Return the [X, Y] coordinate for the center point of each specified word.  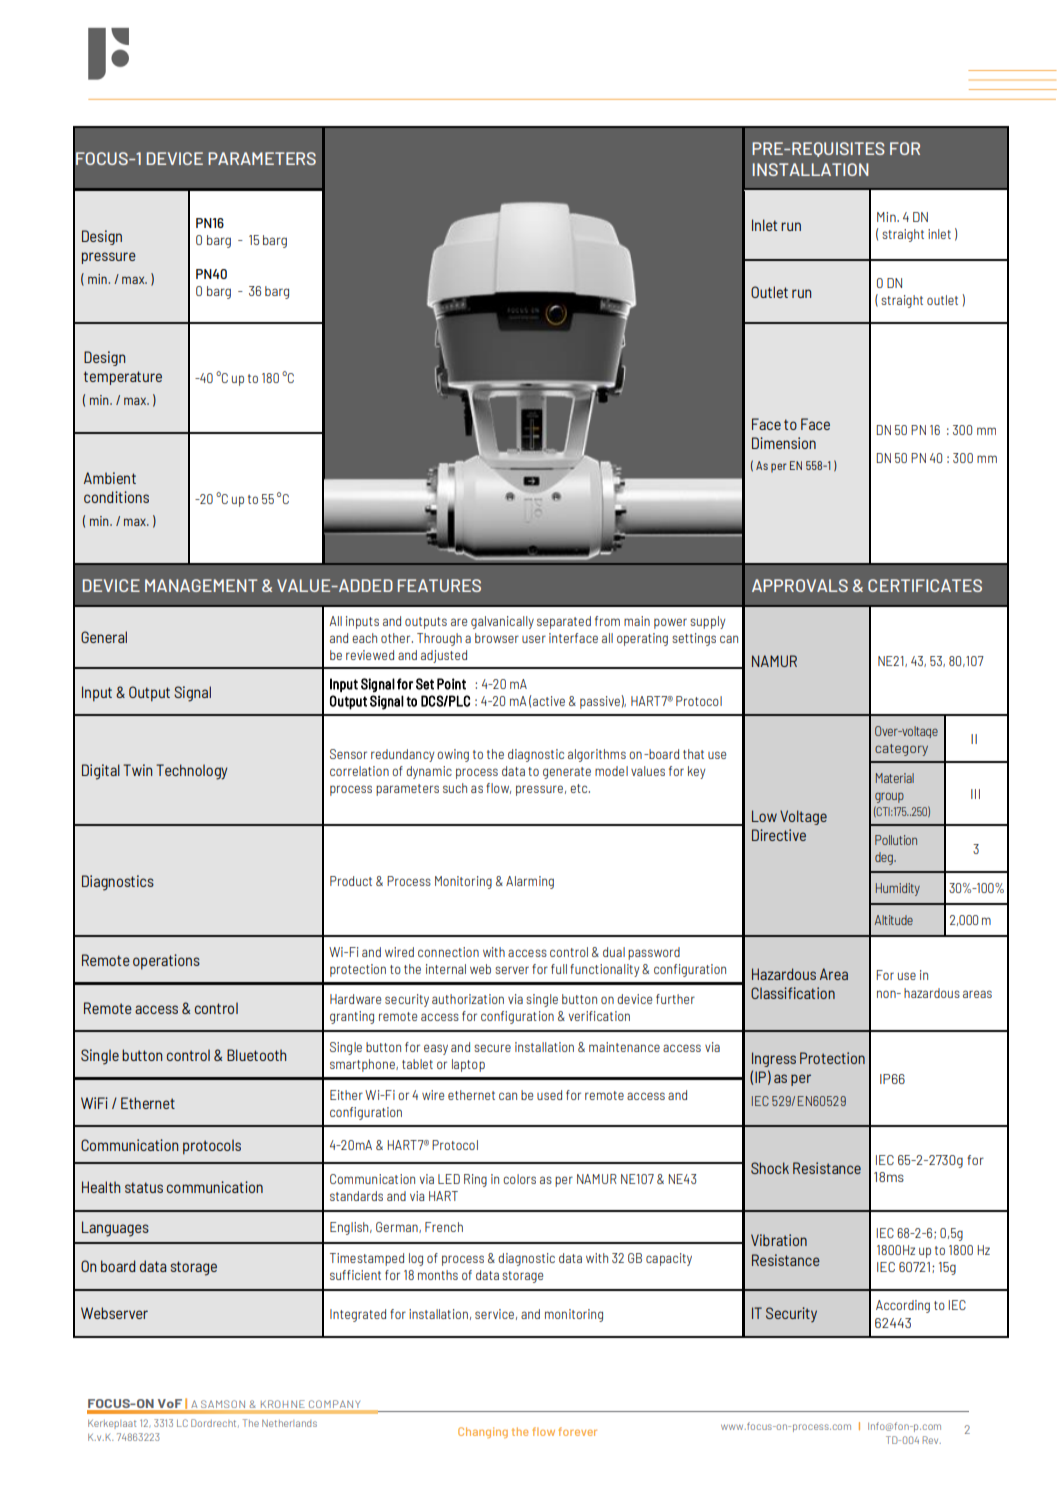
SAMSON [223, 1404]
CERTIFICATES [925, 585]
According [903, 1306]
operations [166, 962]
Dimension [784, 443]
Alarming [530, 882]
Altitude [894, 920]
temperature [123, 378]
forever [577, 1431]
